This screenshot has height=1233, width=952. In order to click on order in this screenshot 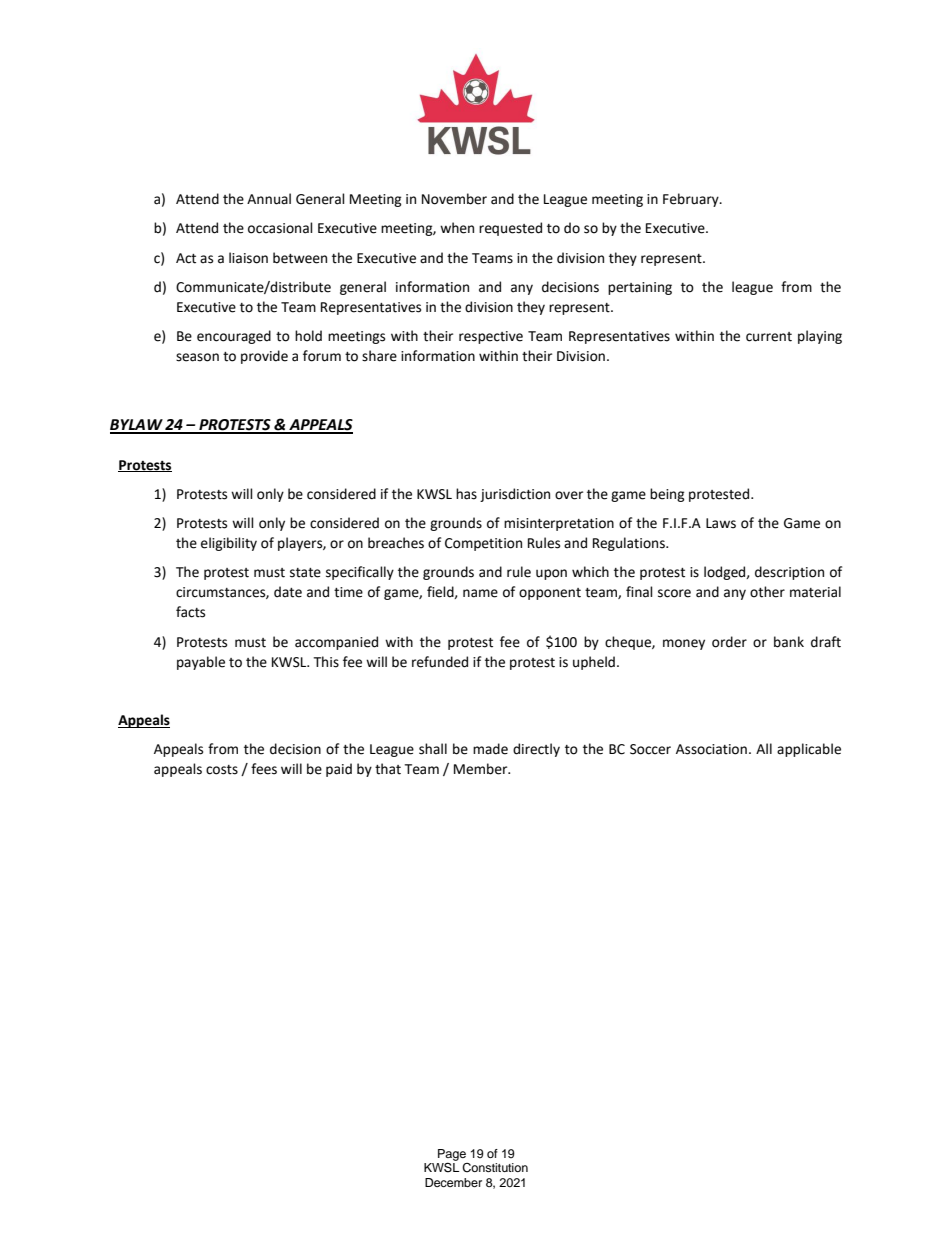, I will do `click(729, 642)`.
